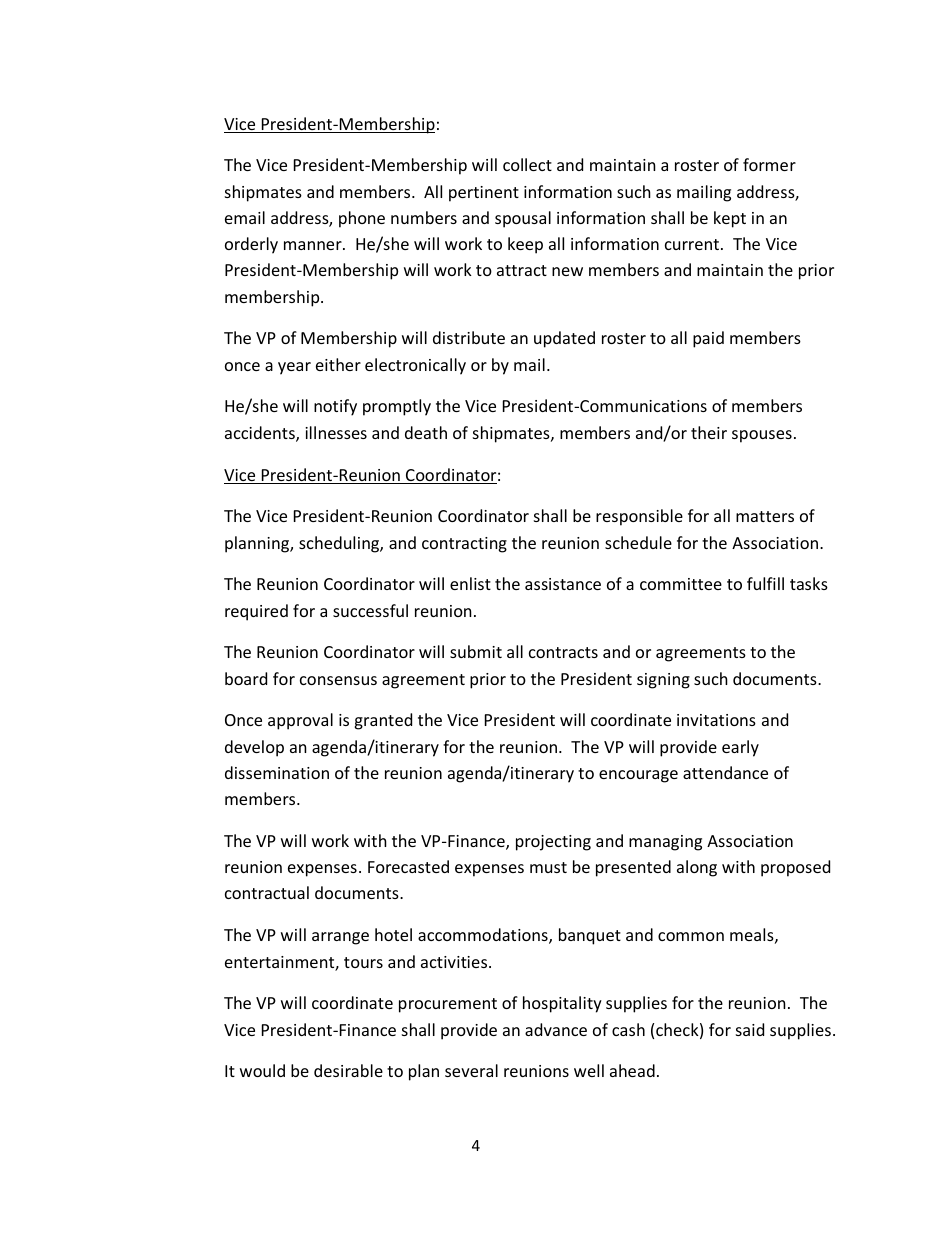 The height and width of the document is (1233, 952). What do you see at coordinates (527, 164) in the document?
I see `collect` at bounding box center [527, 164].
